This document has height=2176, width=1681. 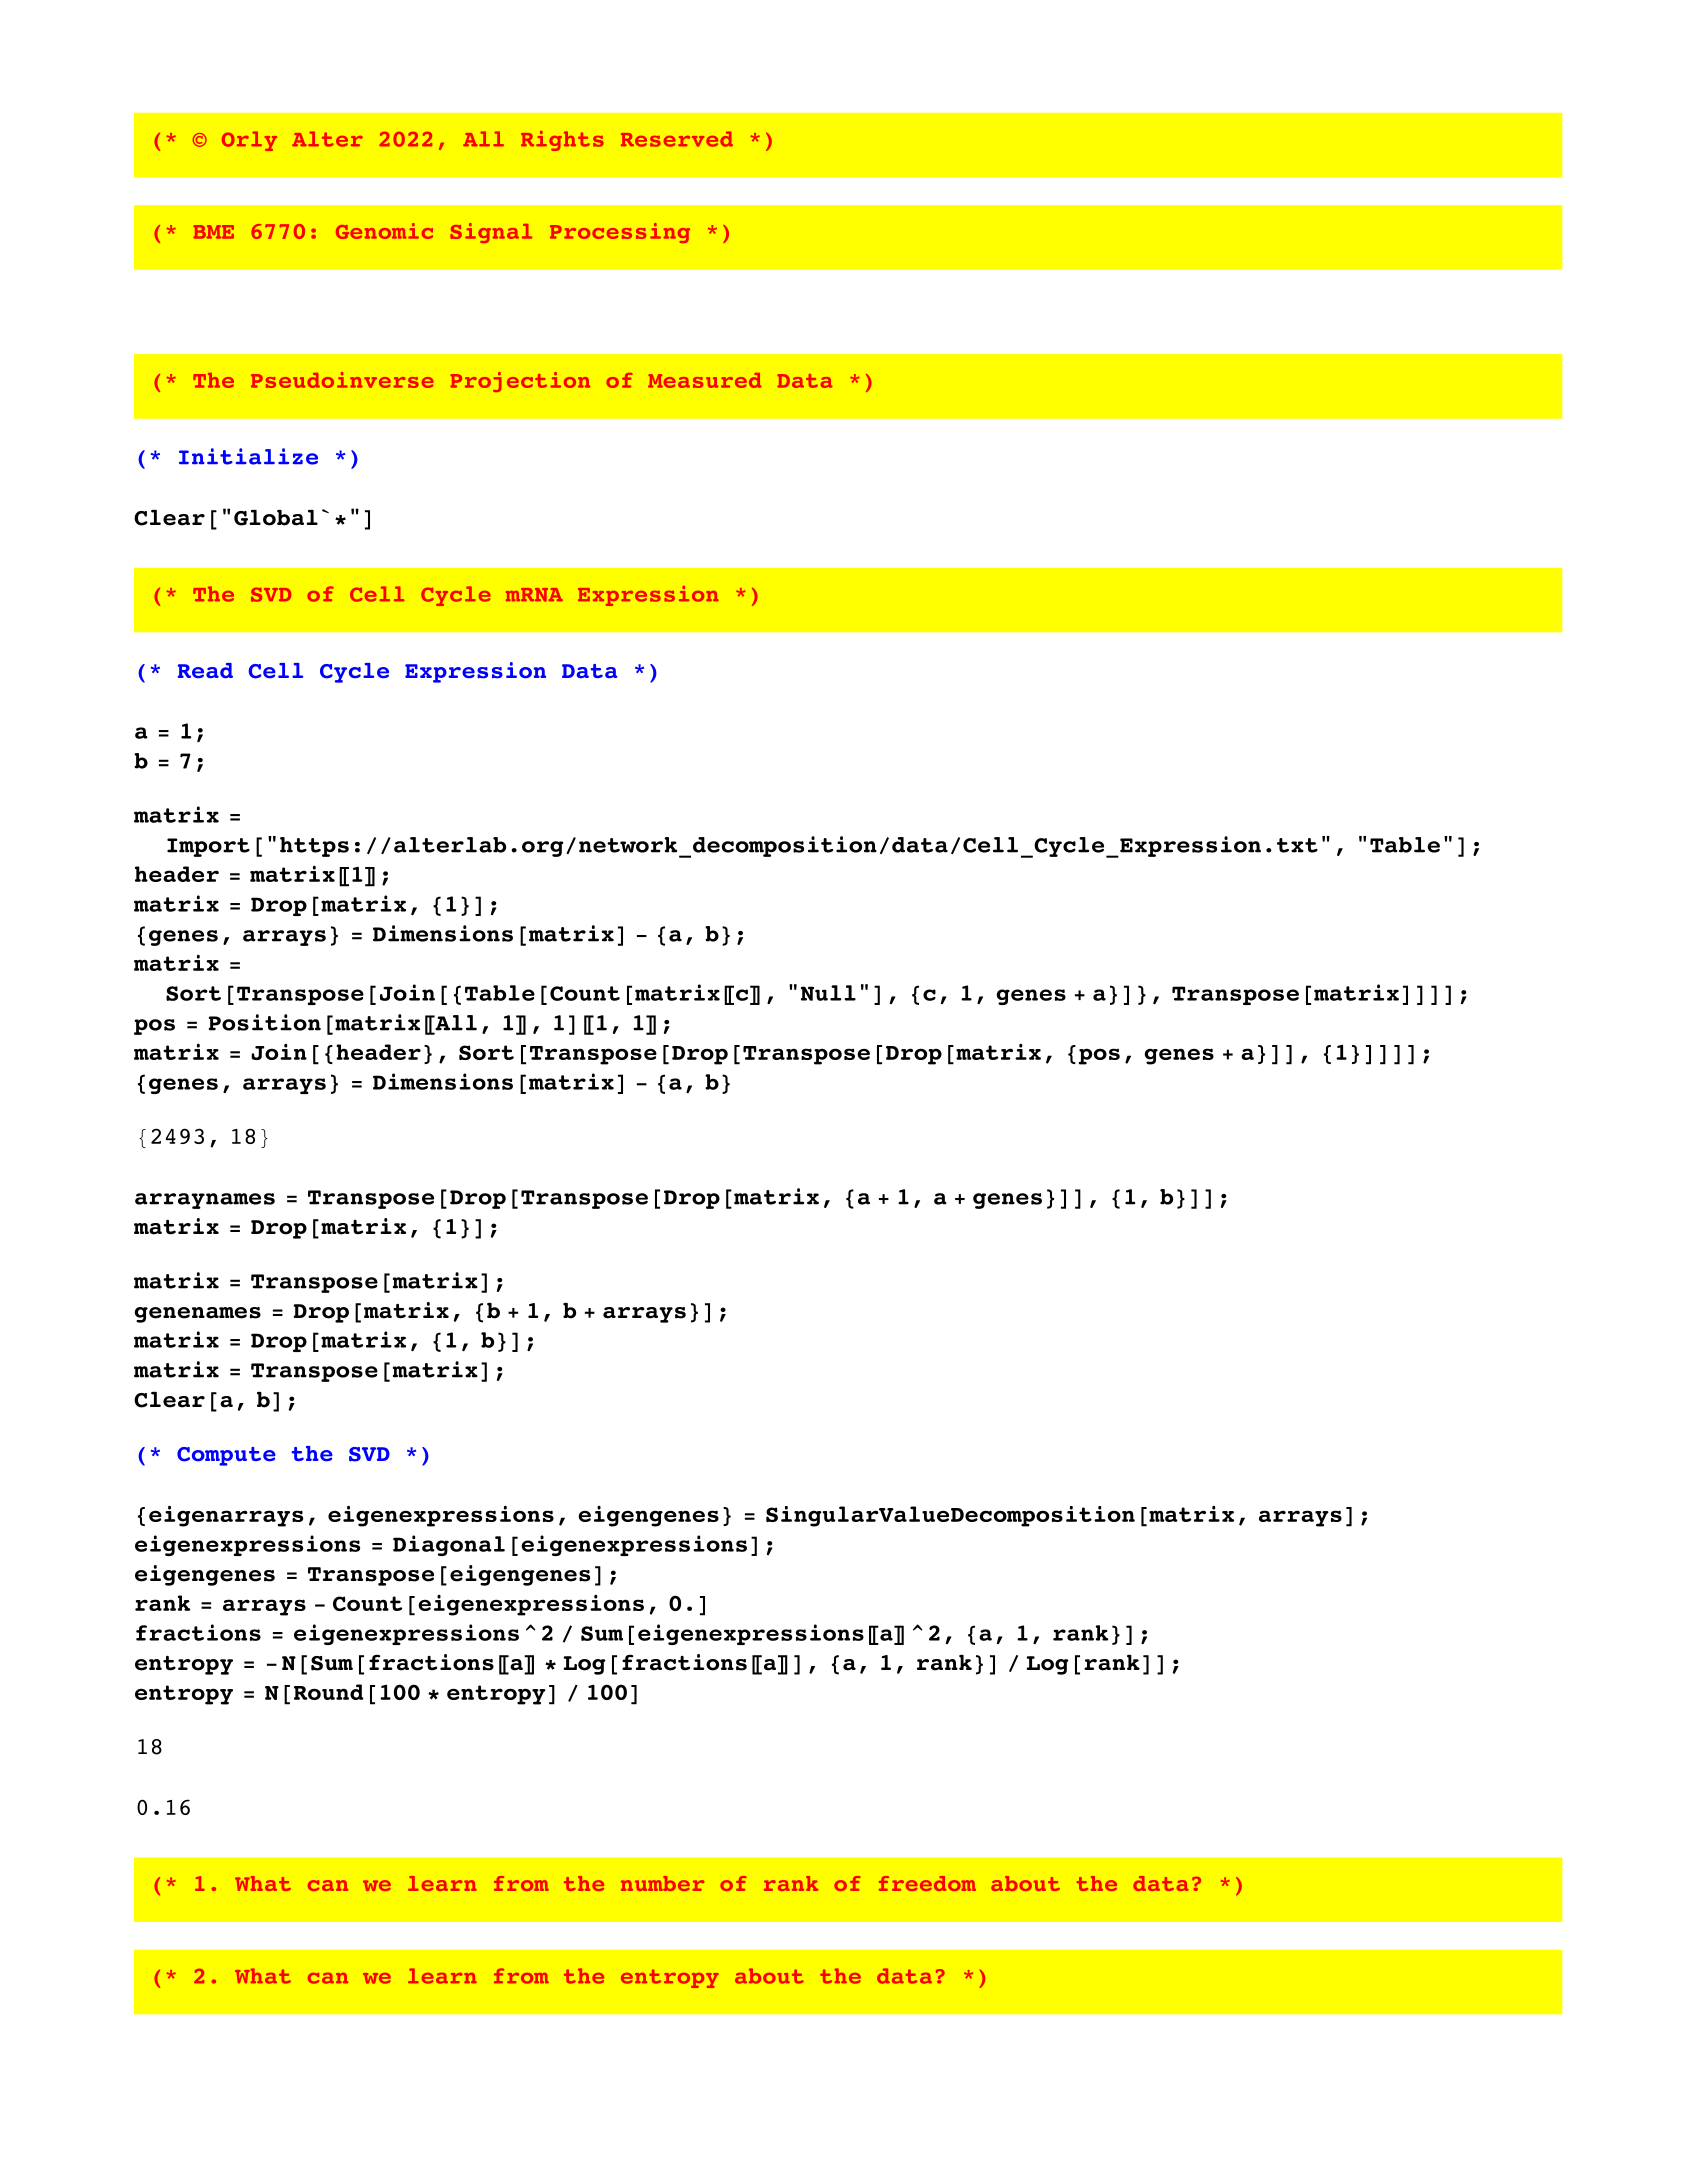 What do you see at coordinates (677, 139) in the document?
I see `Reserved` at bounding box center [677, 139].
